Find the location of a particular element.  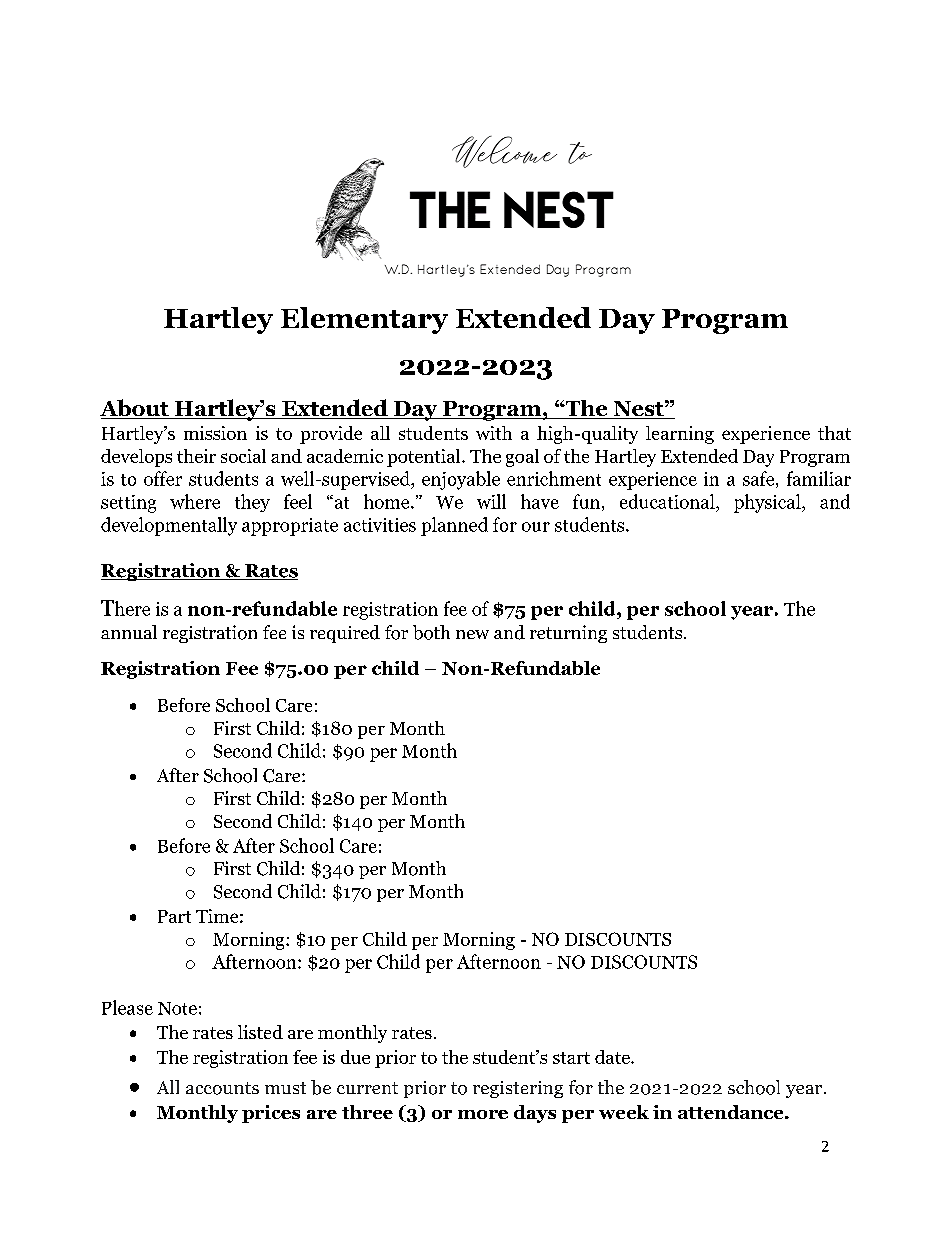

About is located at coordinates (135, 409).
